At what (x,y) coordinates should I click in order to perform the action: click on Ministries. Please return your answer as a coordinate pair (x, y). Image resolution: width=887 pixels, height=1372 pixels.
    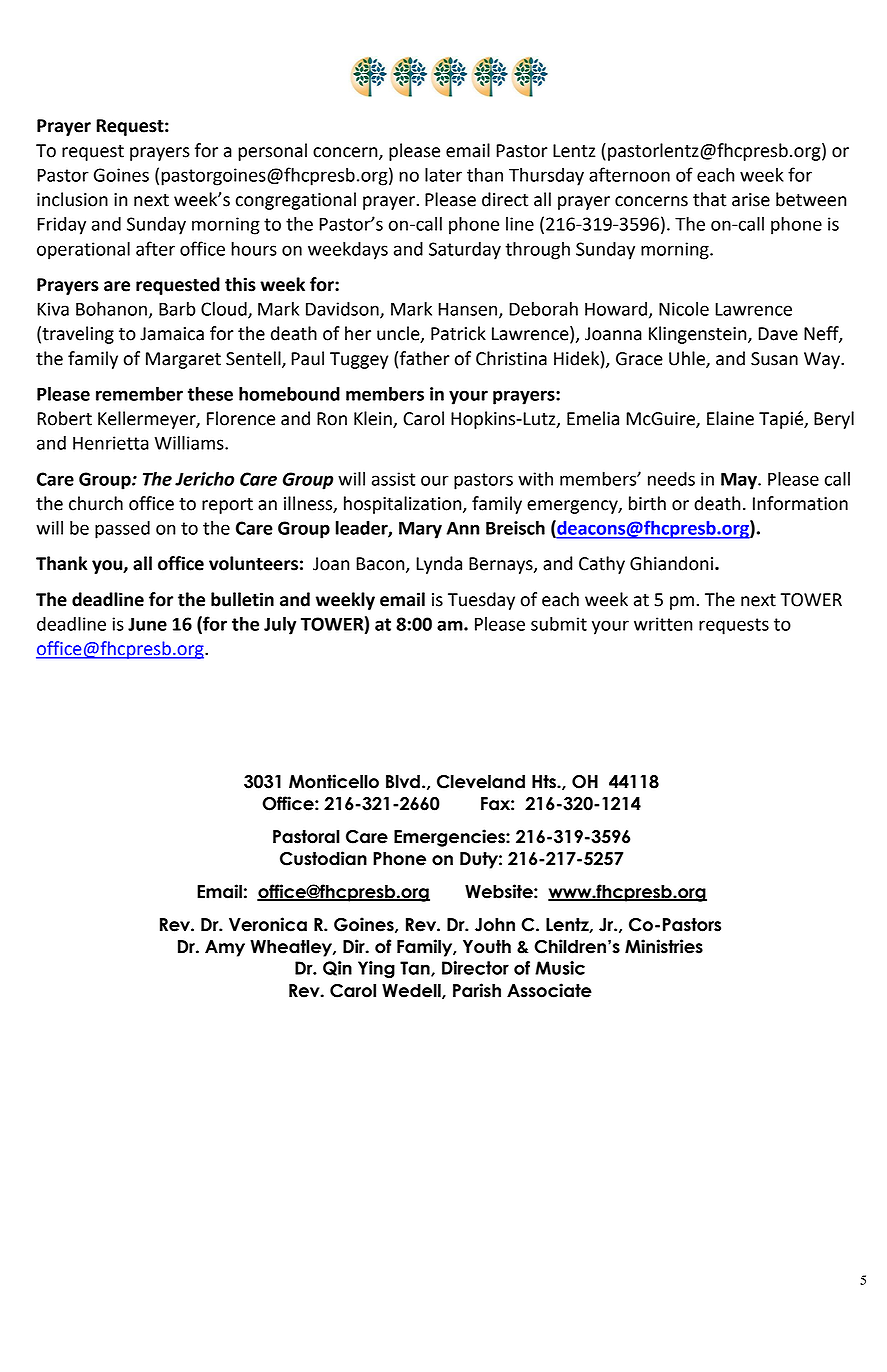
    Looking at the image, I should click on (664, 946).
